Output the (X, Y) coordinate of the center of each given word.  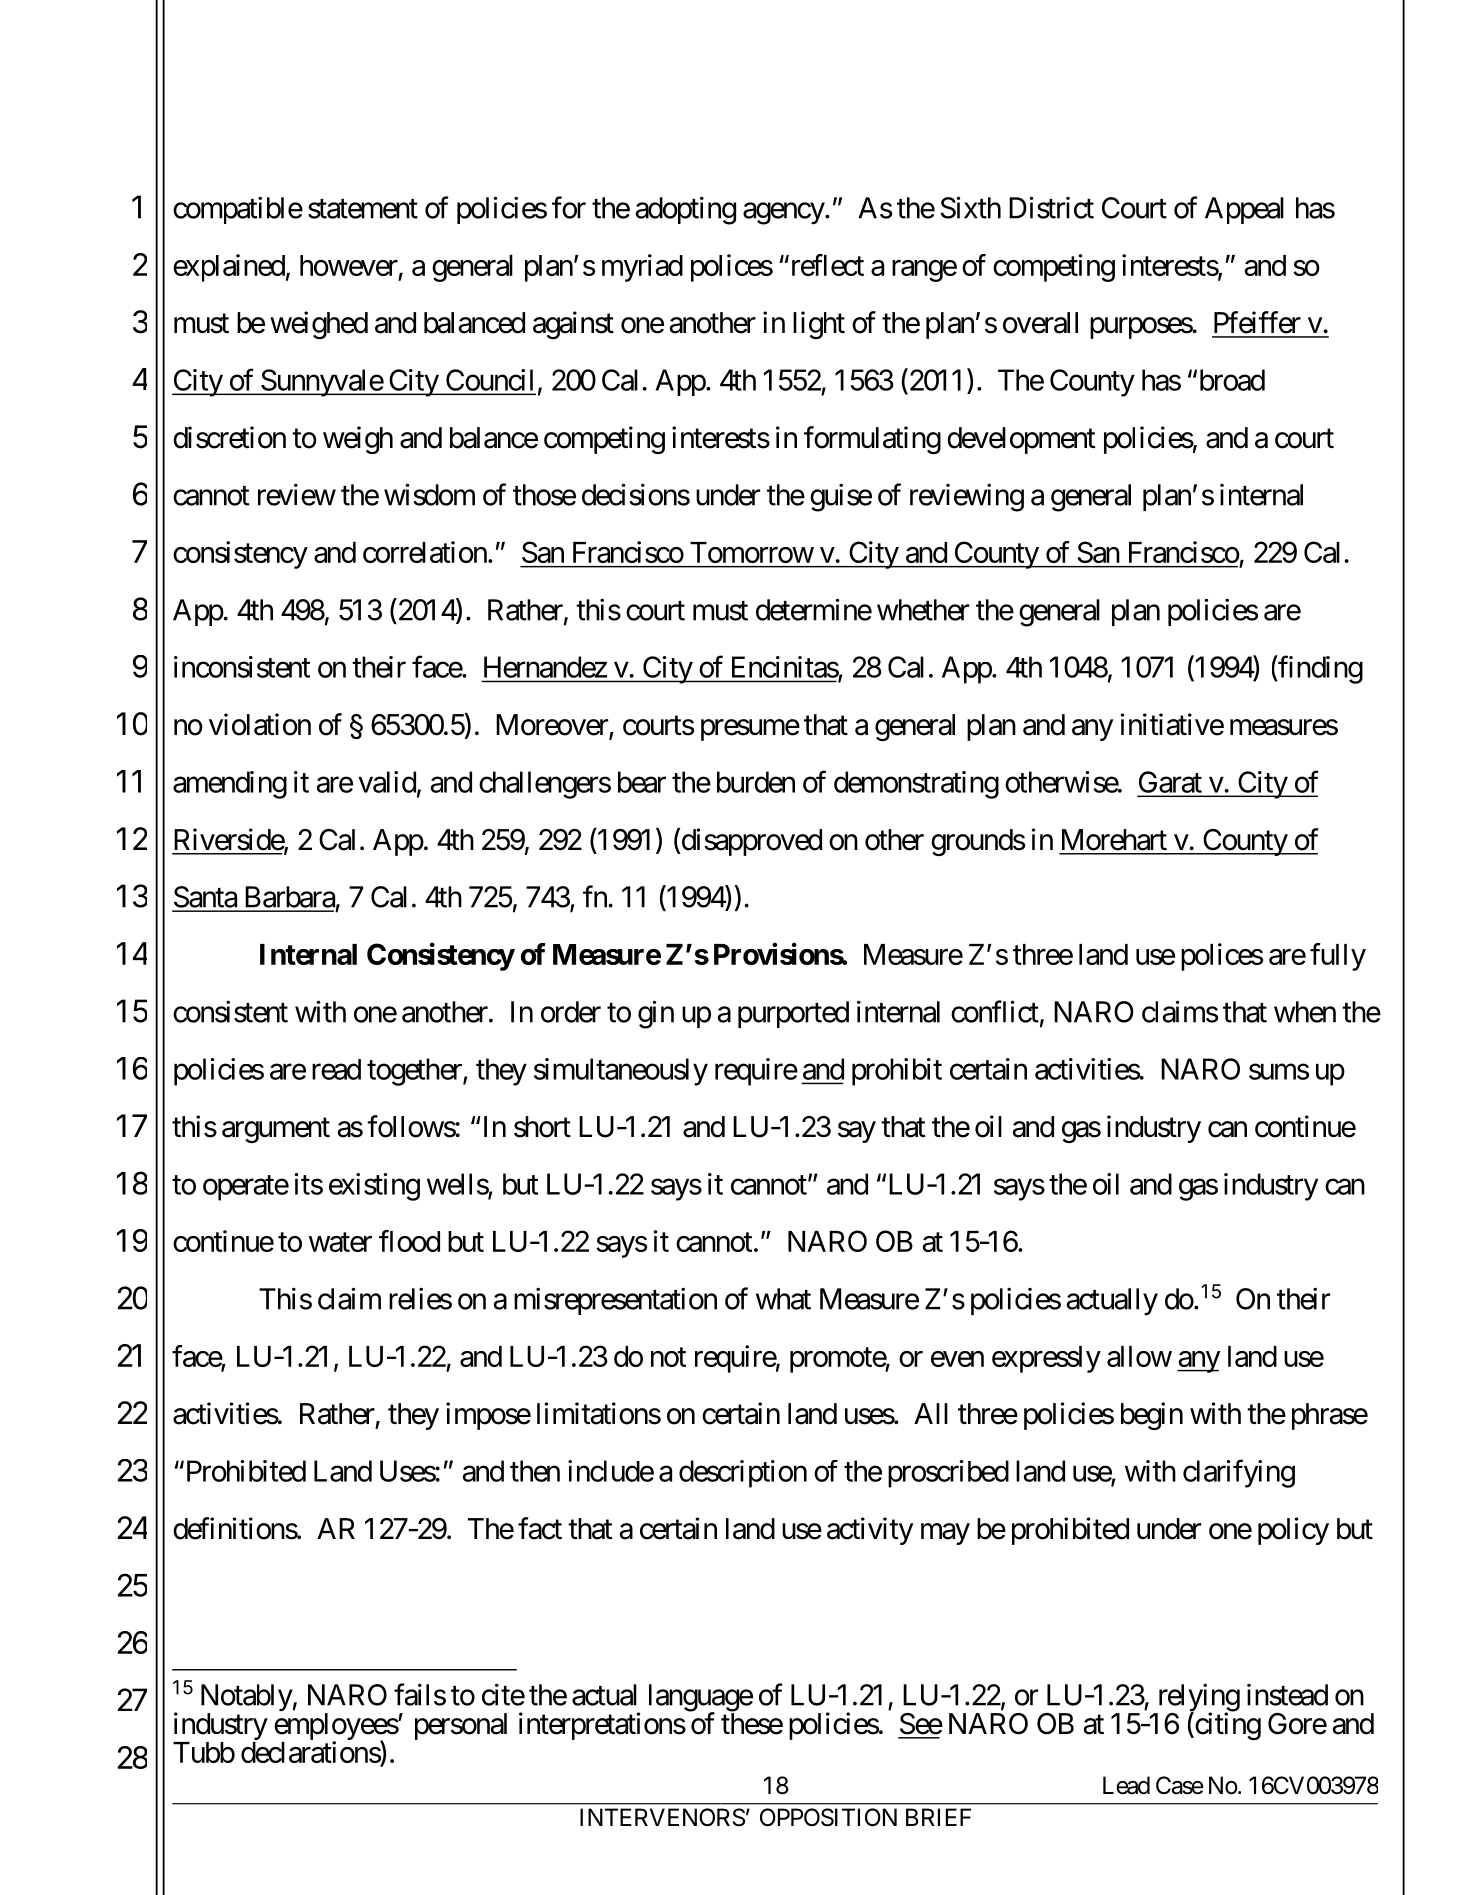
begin (1152, 1416)
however (349, 265)
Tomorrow (752, 552)
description (743, 1474)
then (535, 1471)
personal (461, 1726)
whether (923, 610)
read (336, 1069)
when (1305, 1012)
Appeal (1244, 210)
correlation (425, 552)
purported (793, 1014)
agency (784, 214)
